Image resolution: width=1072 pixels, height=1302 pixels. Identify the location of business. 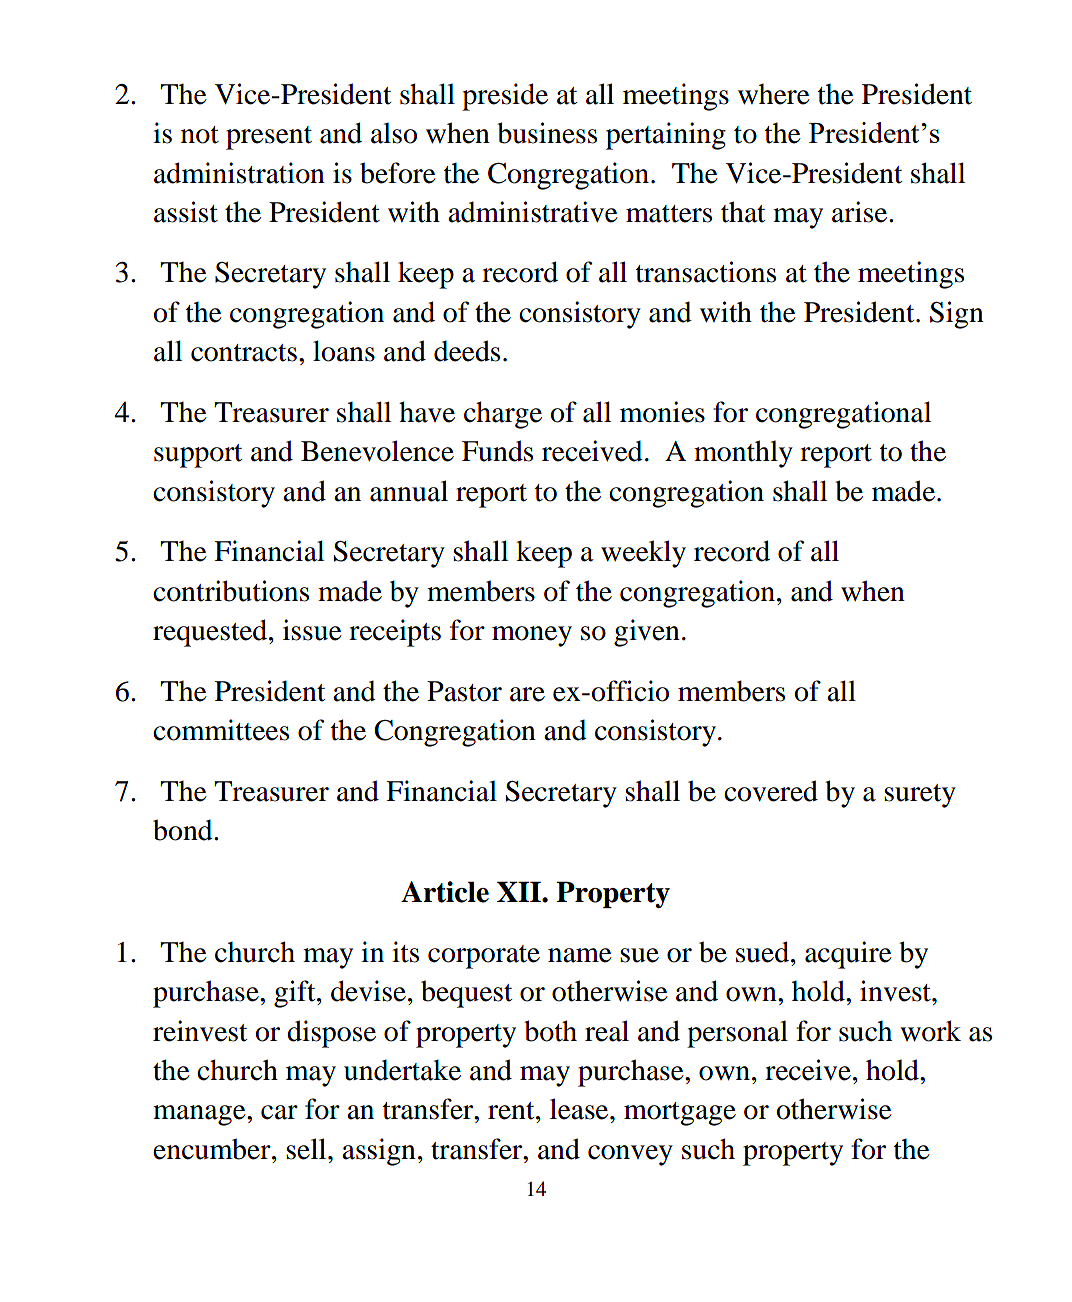
(547, 133).
